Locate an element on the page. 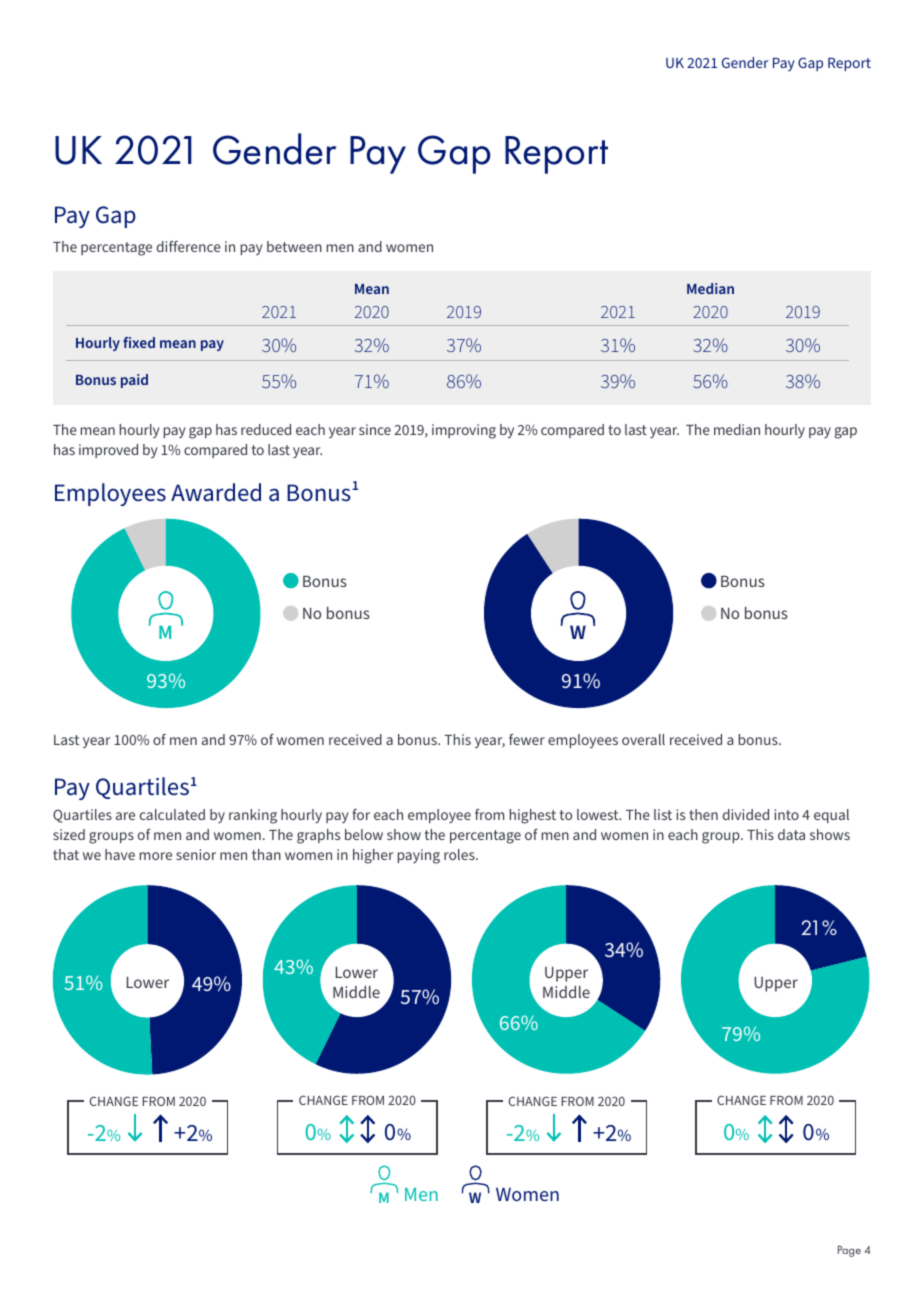  calculated is located at coordinates (172, 814).
